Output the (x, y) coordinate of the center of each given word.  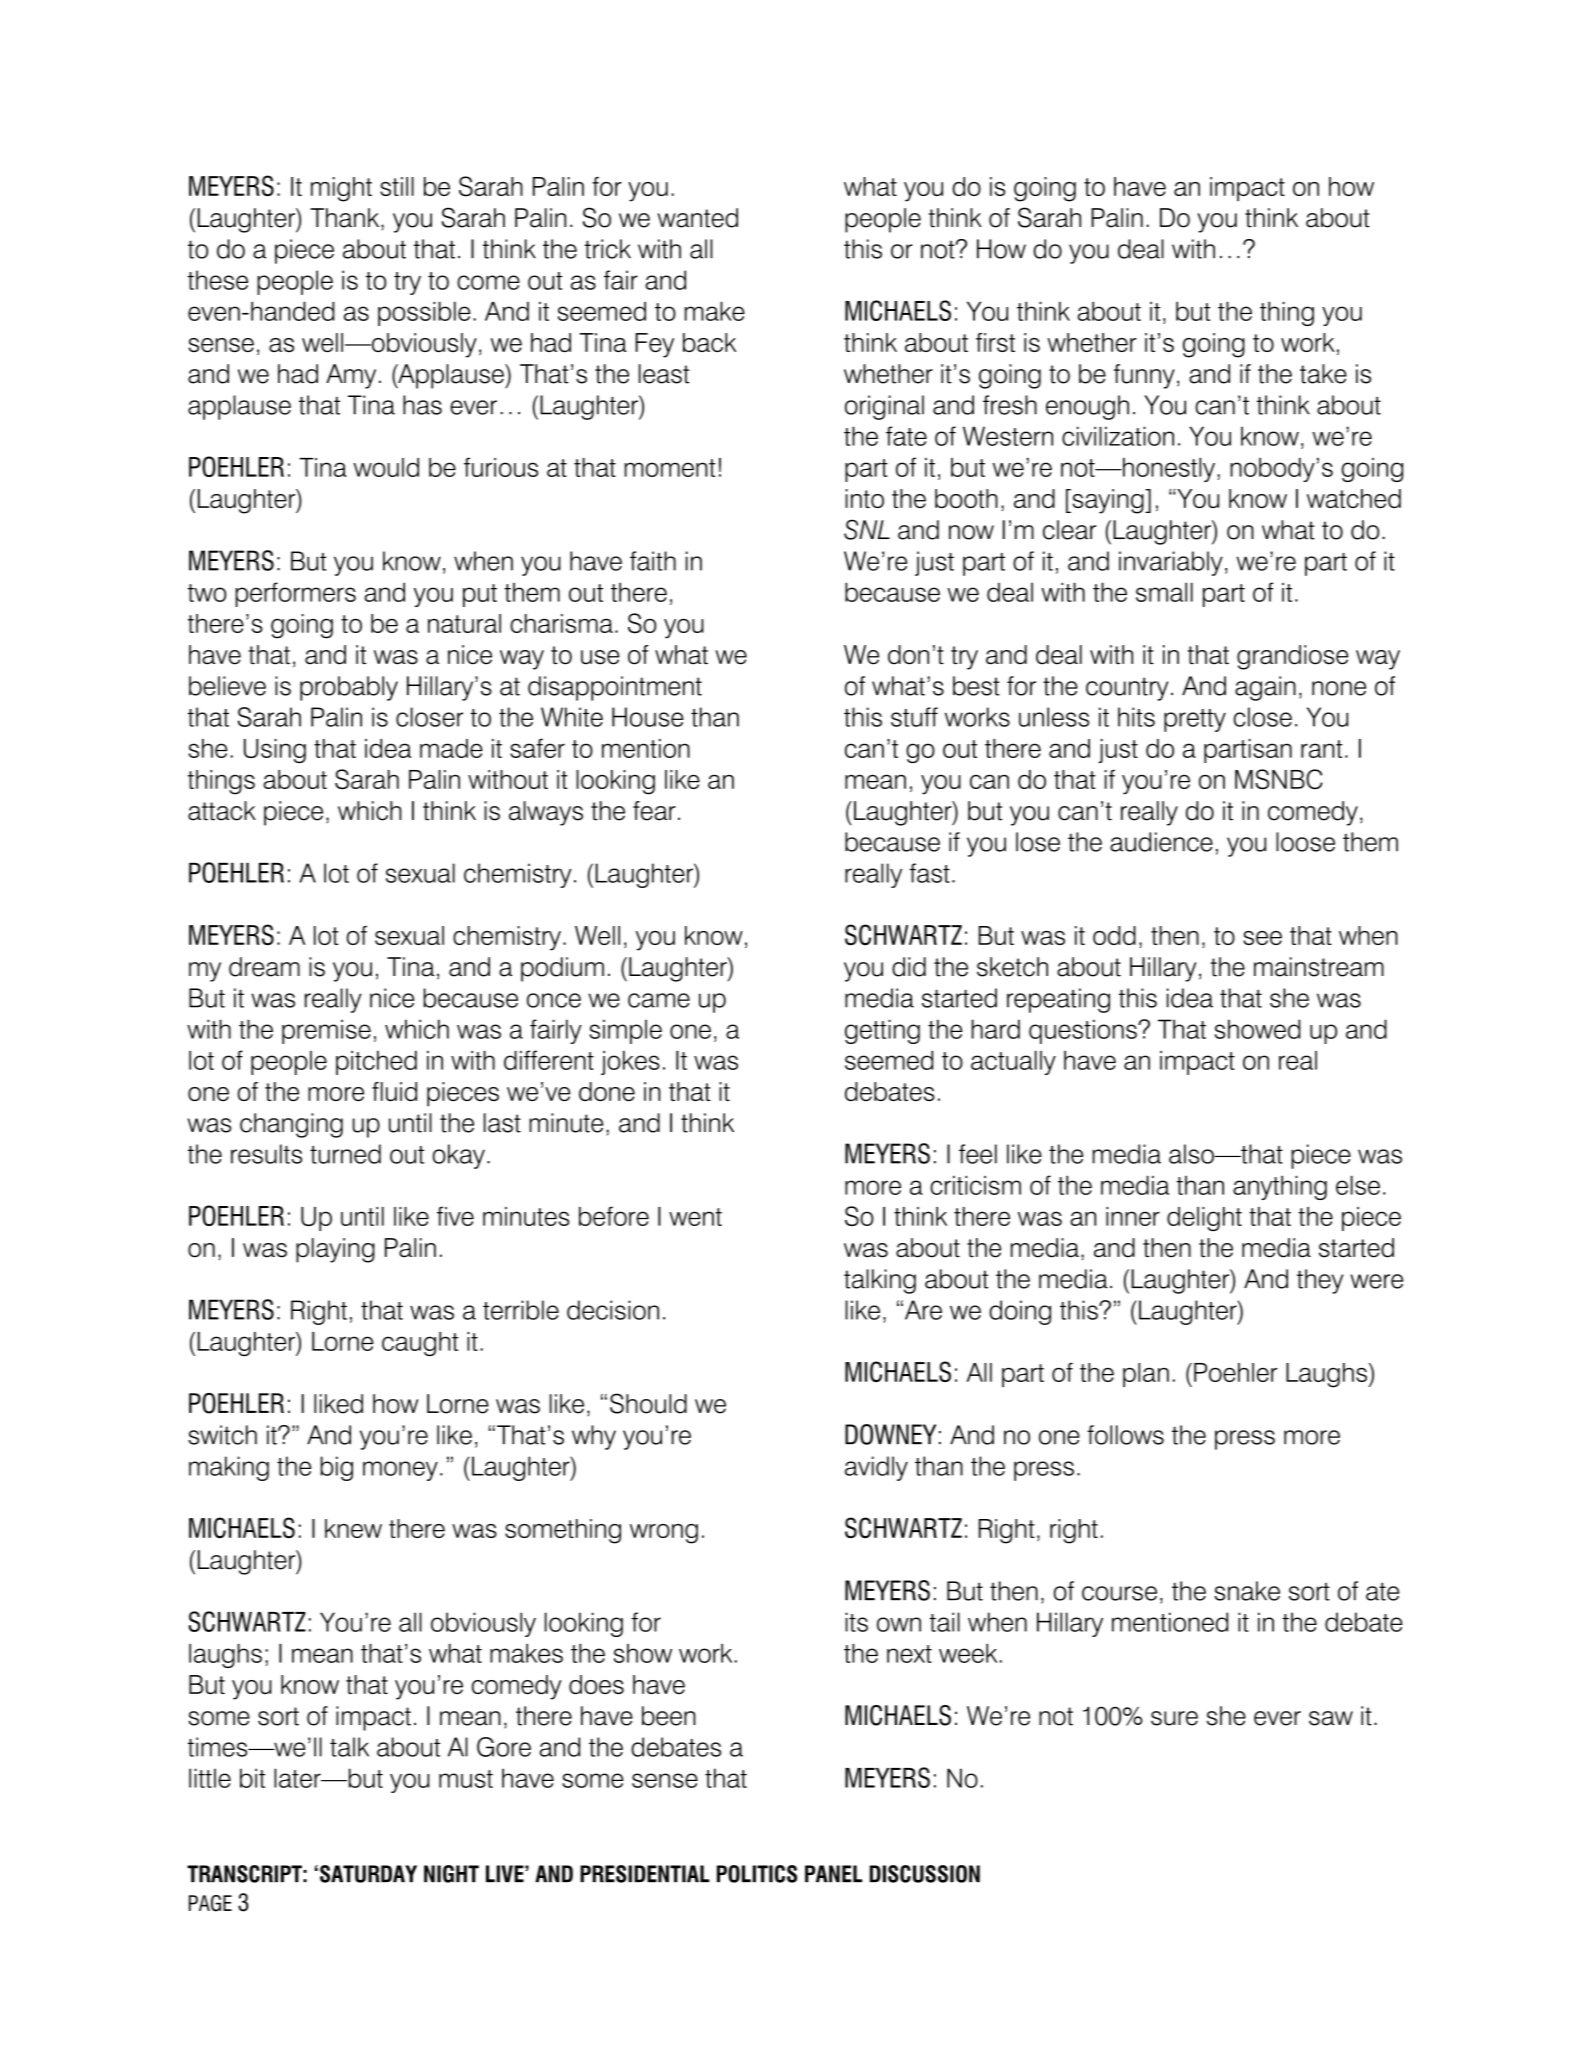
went (695, 1217)
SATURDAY (368, 1874)
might (341, 189)
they (1320, 1281)
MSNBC (1279, 779)
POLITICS (757, 1874)
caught (420, 1344)
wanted (697, 218)
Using (275, 751)
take (1323, 374)
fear (654, 811)
